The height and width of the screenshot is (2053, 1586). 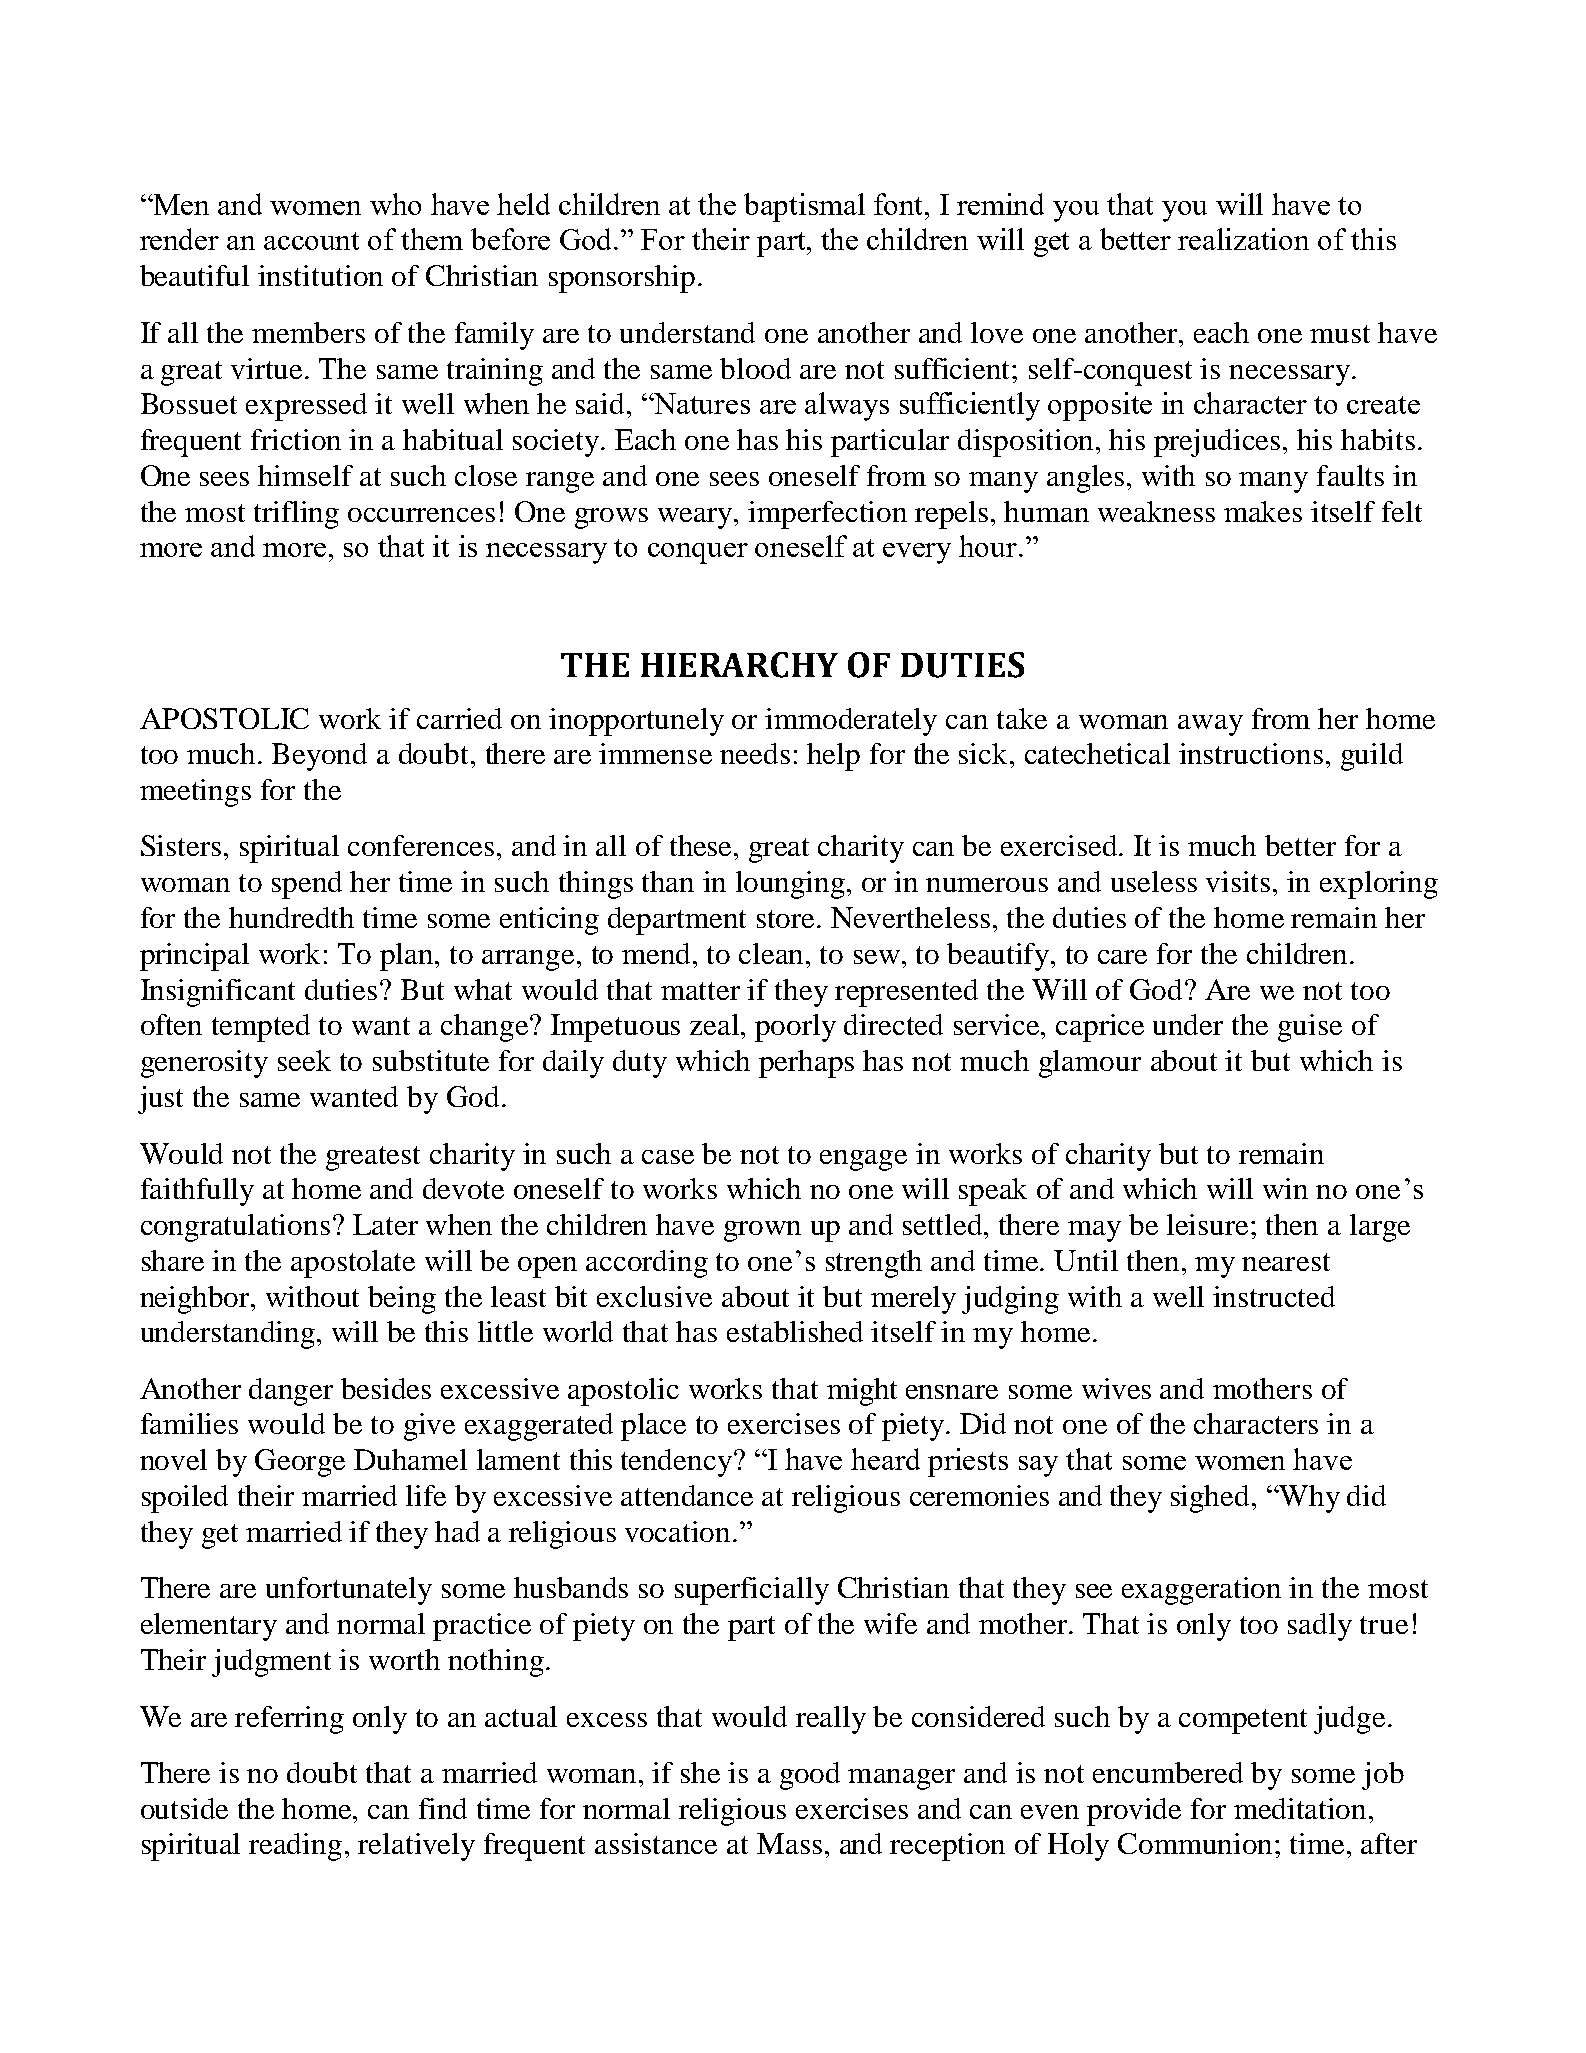 What do you see at coordinates (739, 665) in the screenshot?
I see `HIERARCHY` at bounding box center [739, 665].
